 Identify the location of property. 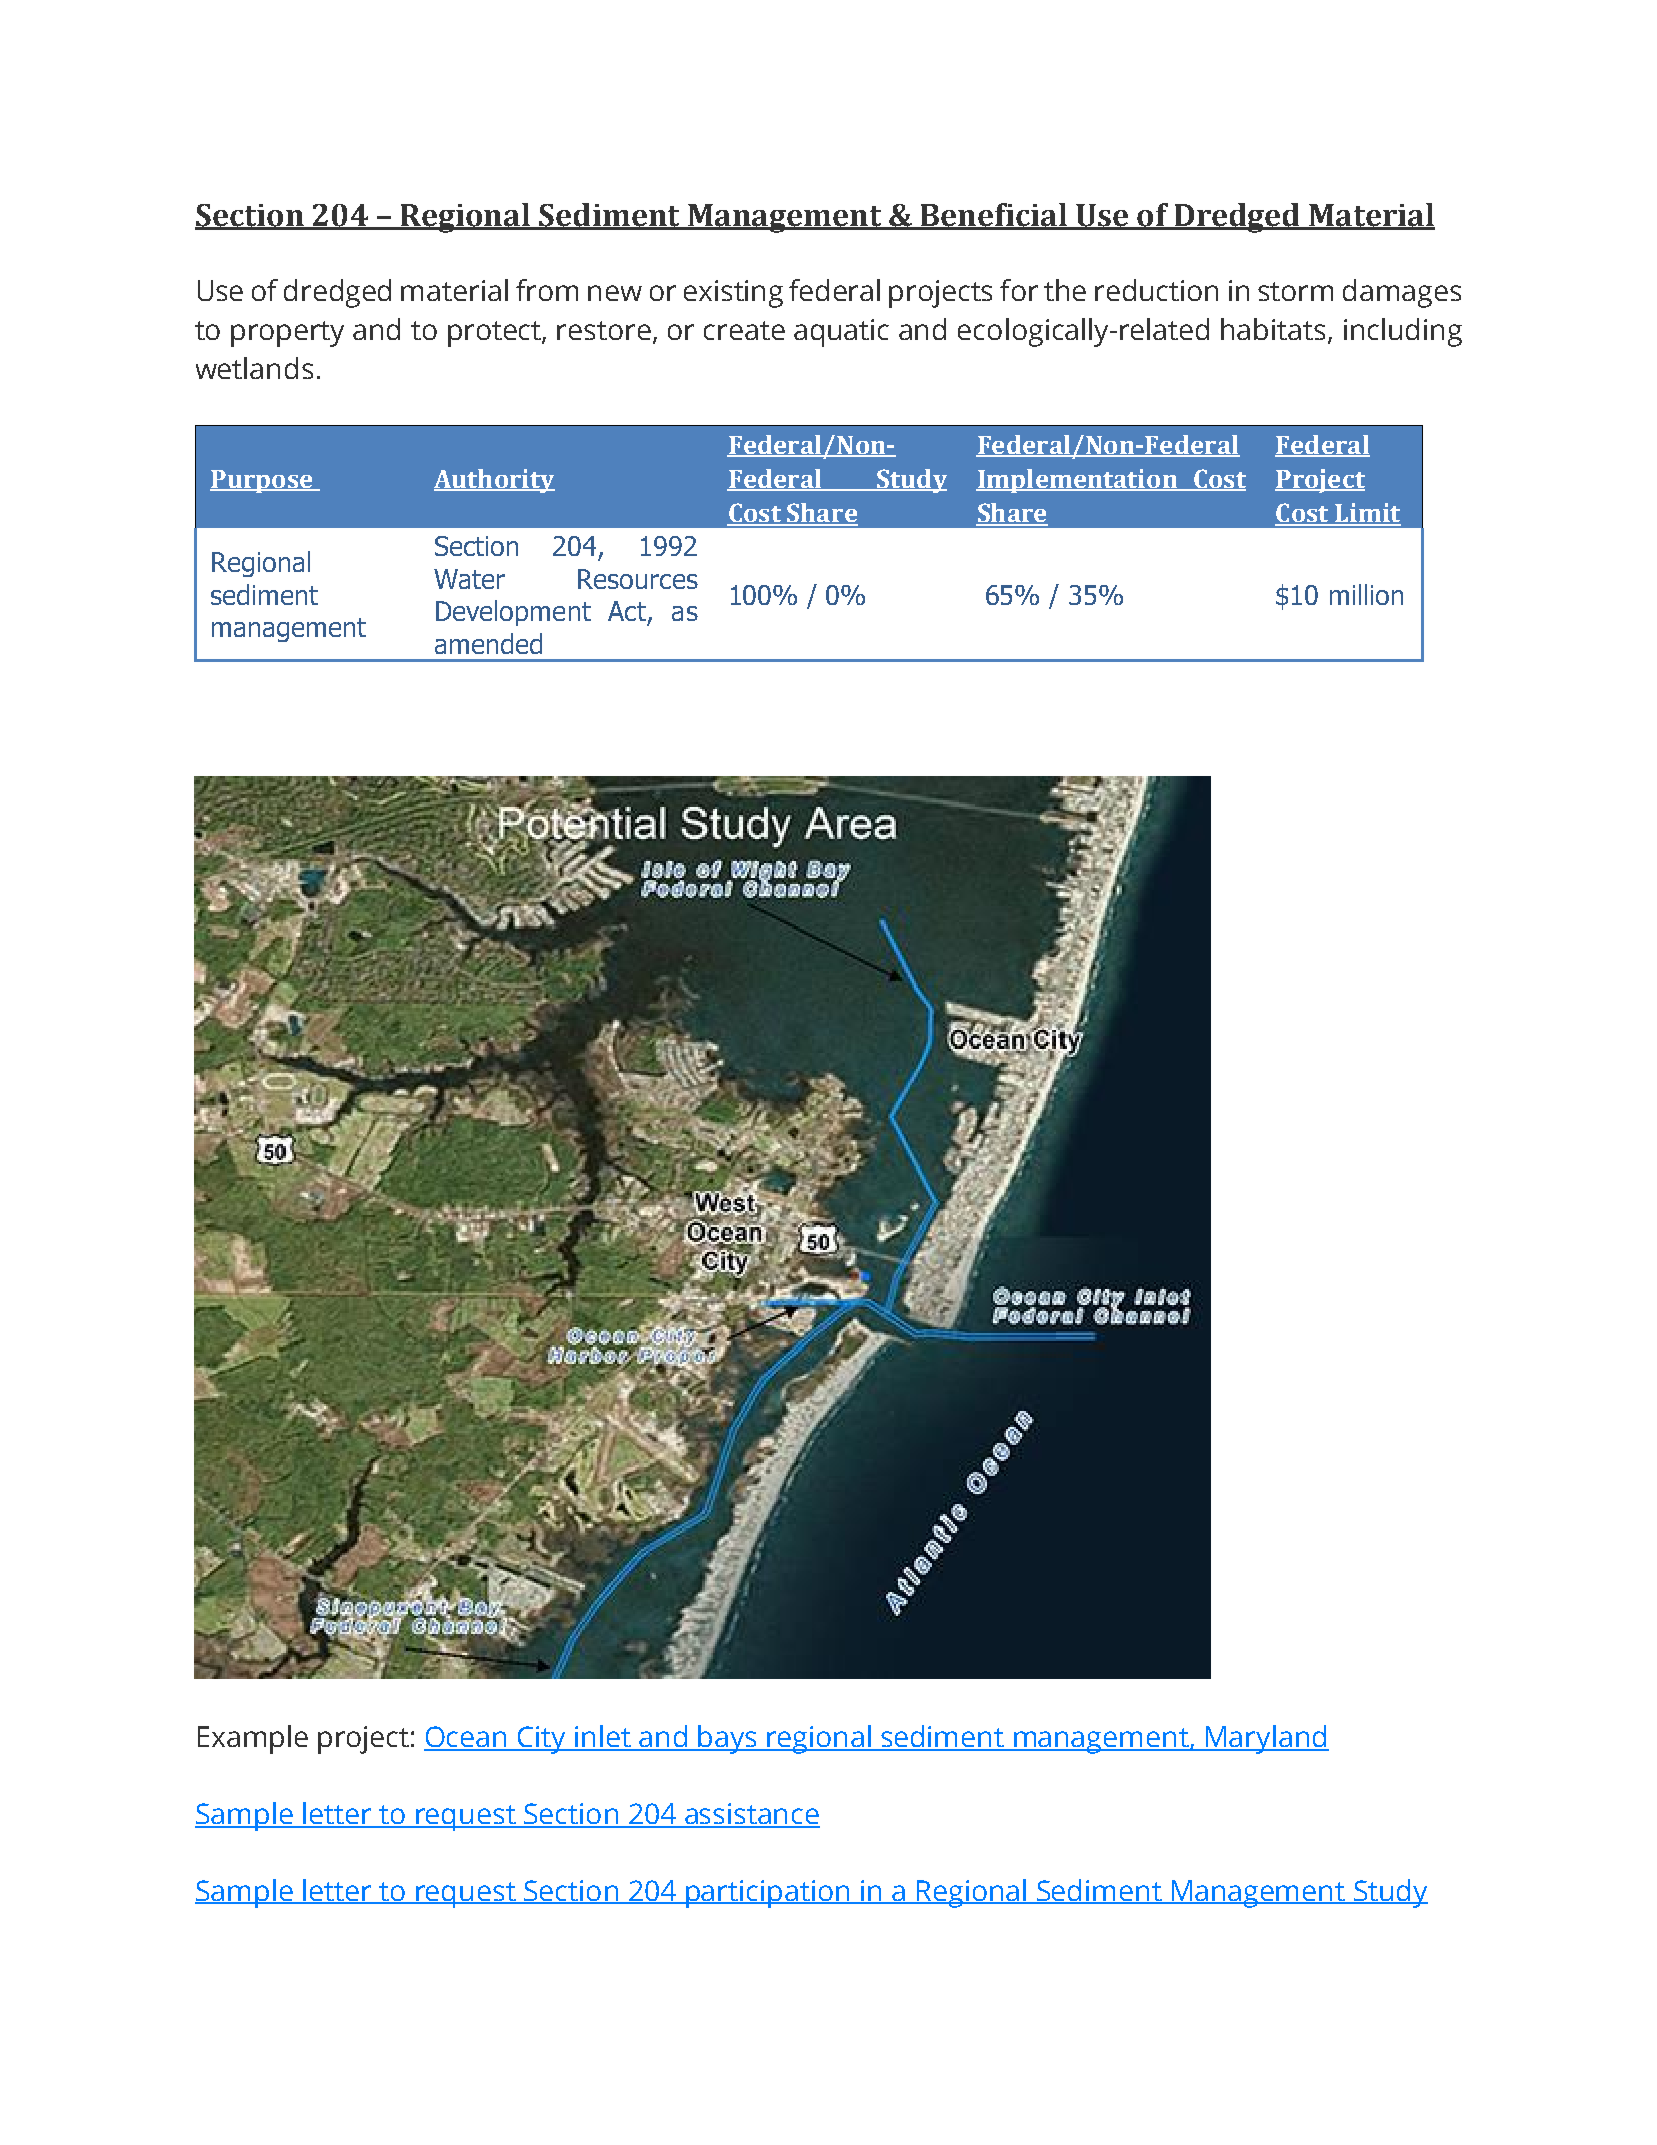
(287, 334).
